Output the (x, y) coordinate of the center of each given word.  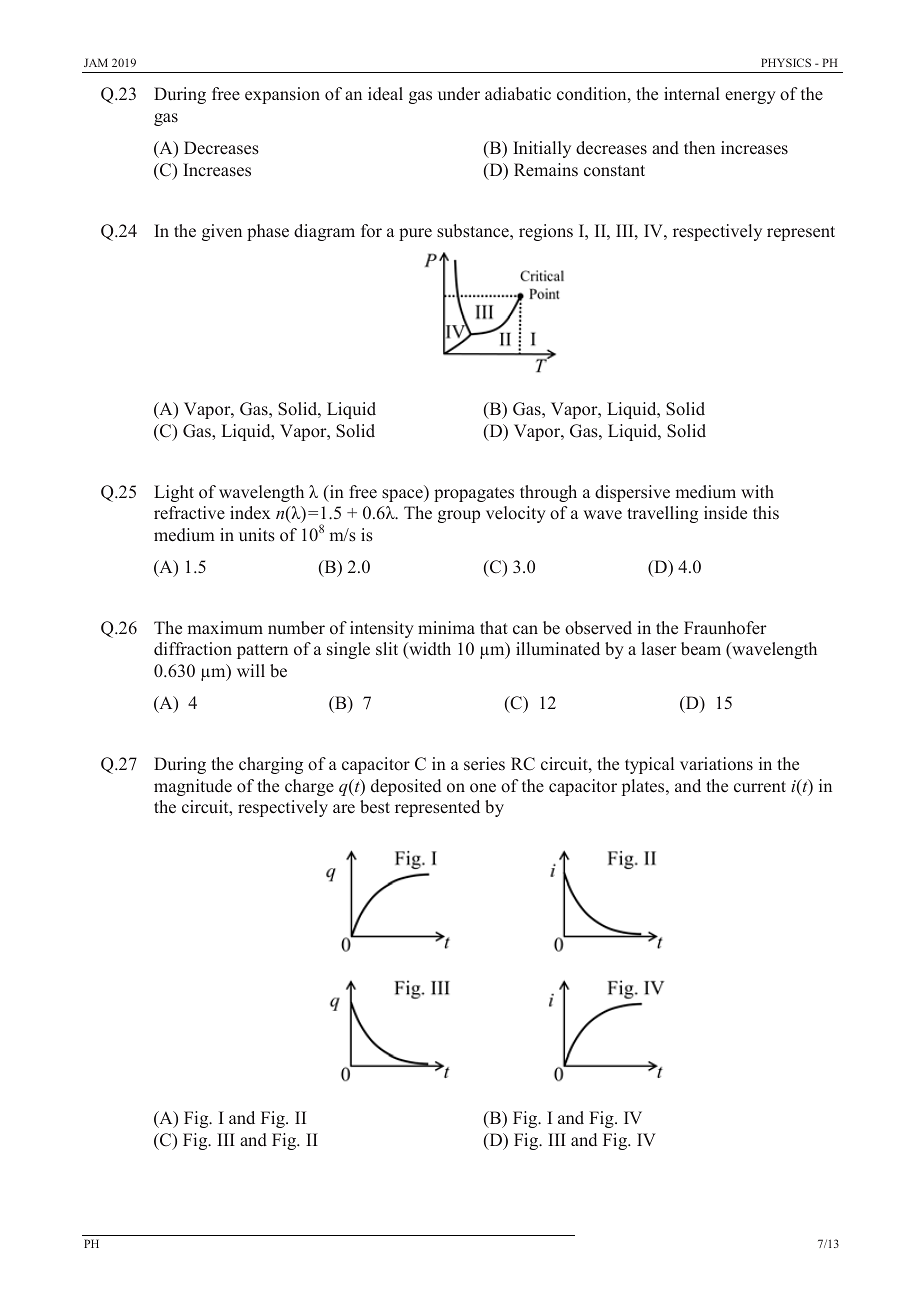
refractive (189, 513)
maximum (225, 627)
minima (446, 627)
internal (692, 94)
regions (546, 232)
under (459, 94)
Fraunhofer (725, 628)
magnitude (193, 787)
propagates (474, 494)
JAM (96, 62)
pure (415, 234)
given (222, 232)
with (757, 491)
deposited (406, 787)
